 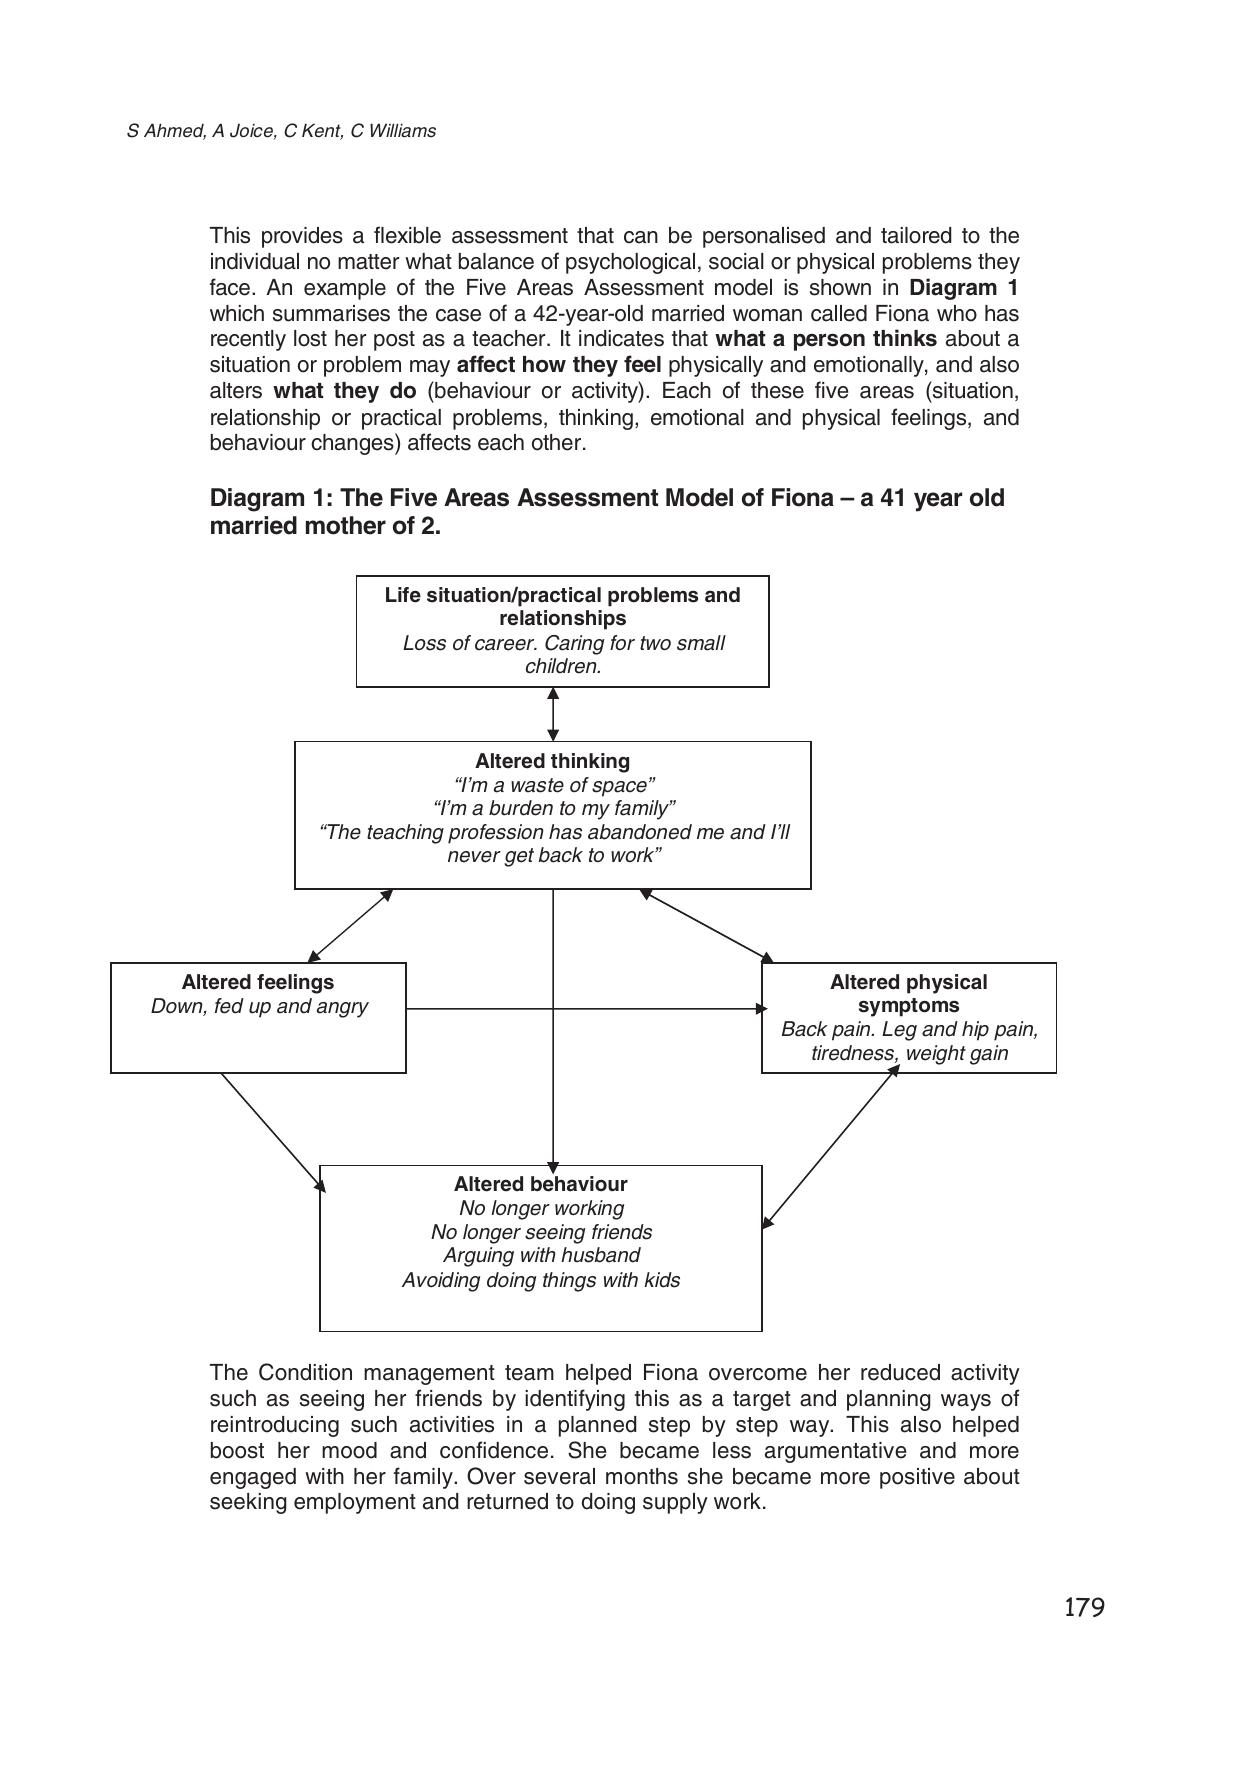 I want to click on several, so click(x=559, y=1476).
